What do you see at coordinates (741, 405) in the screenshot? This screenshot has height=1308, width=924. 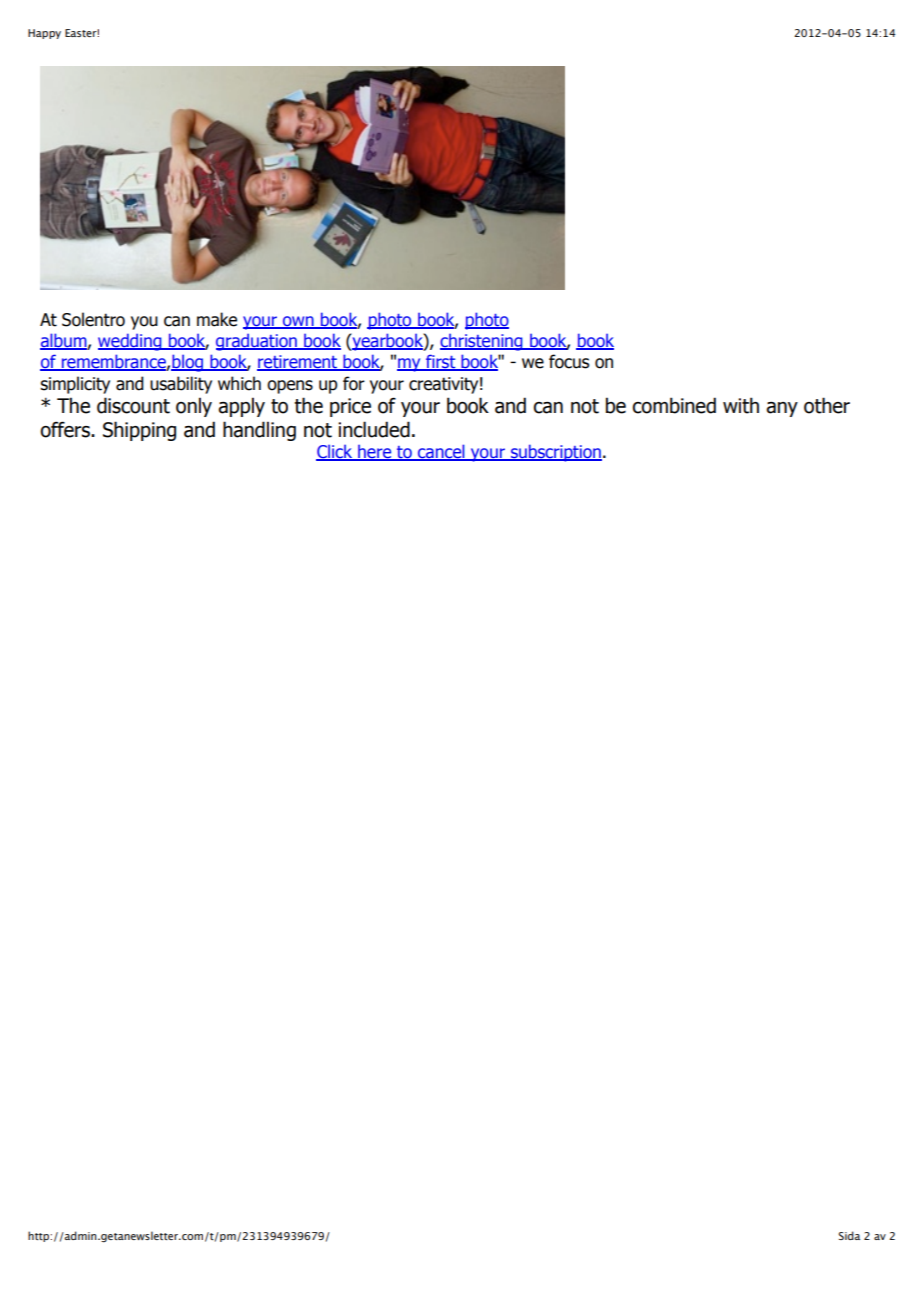 I see `with` at bounding box center [741, 405].
